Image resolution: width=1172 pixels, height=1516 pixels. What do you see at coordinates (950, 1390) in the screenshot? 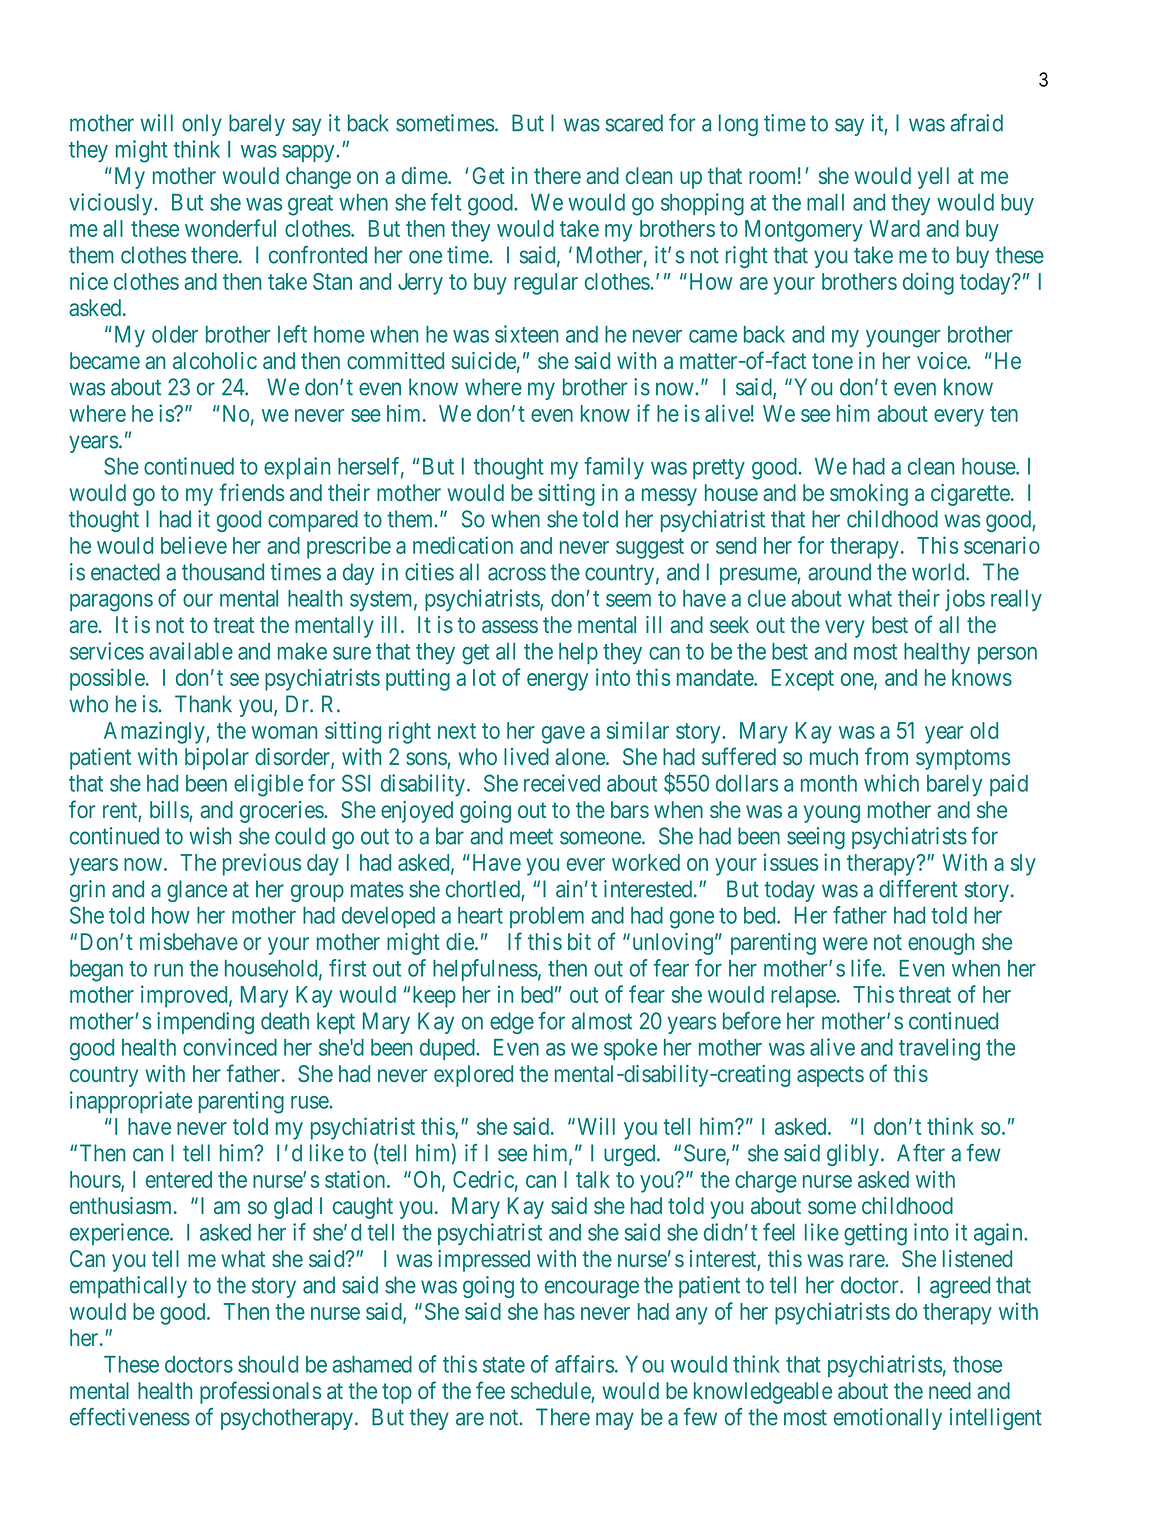
I see `need` at bounding box center [950, 1390].
